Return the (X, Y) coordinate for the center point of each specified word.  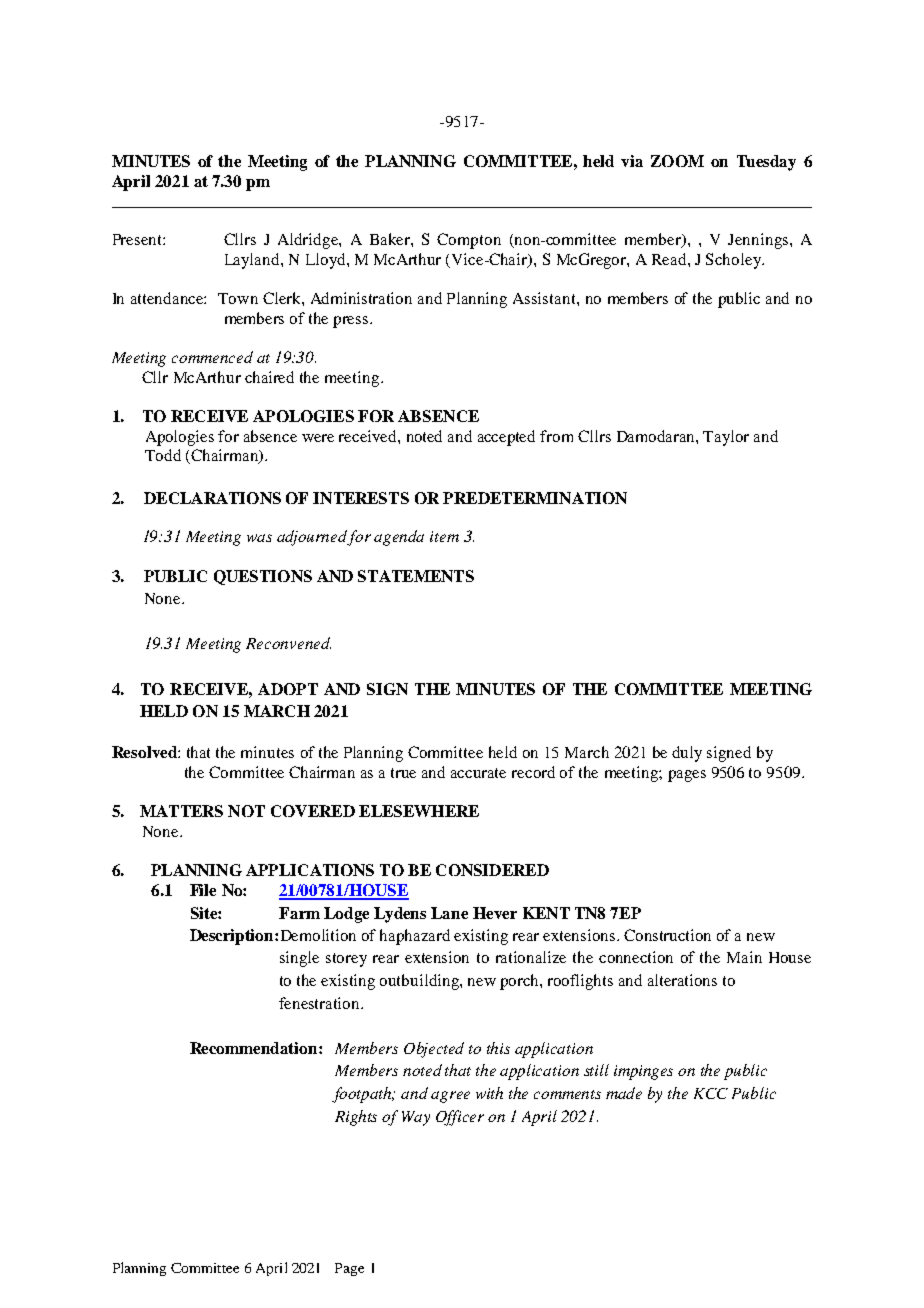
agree (450, 1097)
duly (687, 754)
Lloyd (327, 261)
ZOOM (677, 161)
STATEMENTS (416, 576)
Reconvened (288, 643)
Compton (469, 241)
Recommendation (255, 1048)
